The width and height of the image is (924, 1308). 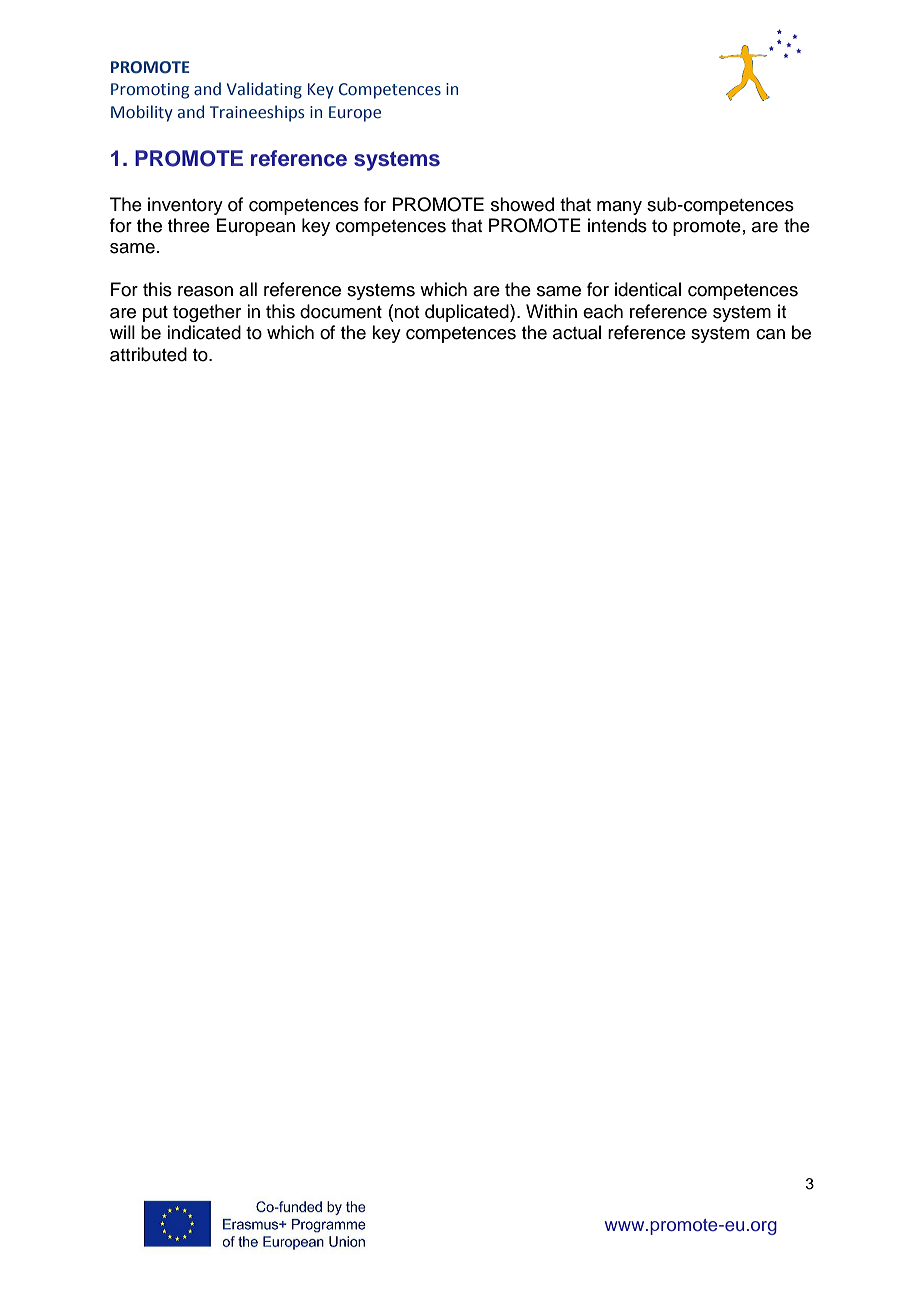 What do you see at coordinates (142, 113) in the image?
I see `Mobility` at bounding box center [142, 113].
